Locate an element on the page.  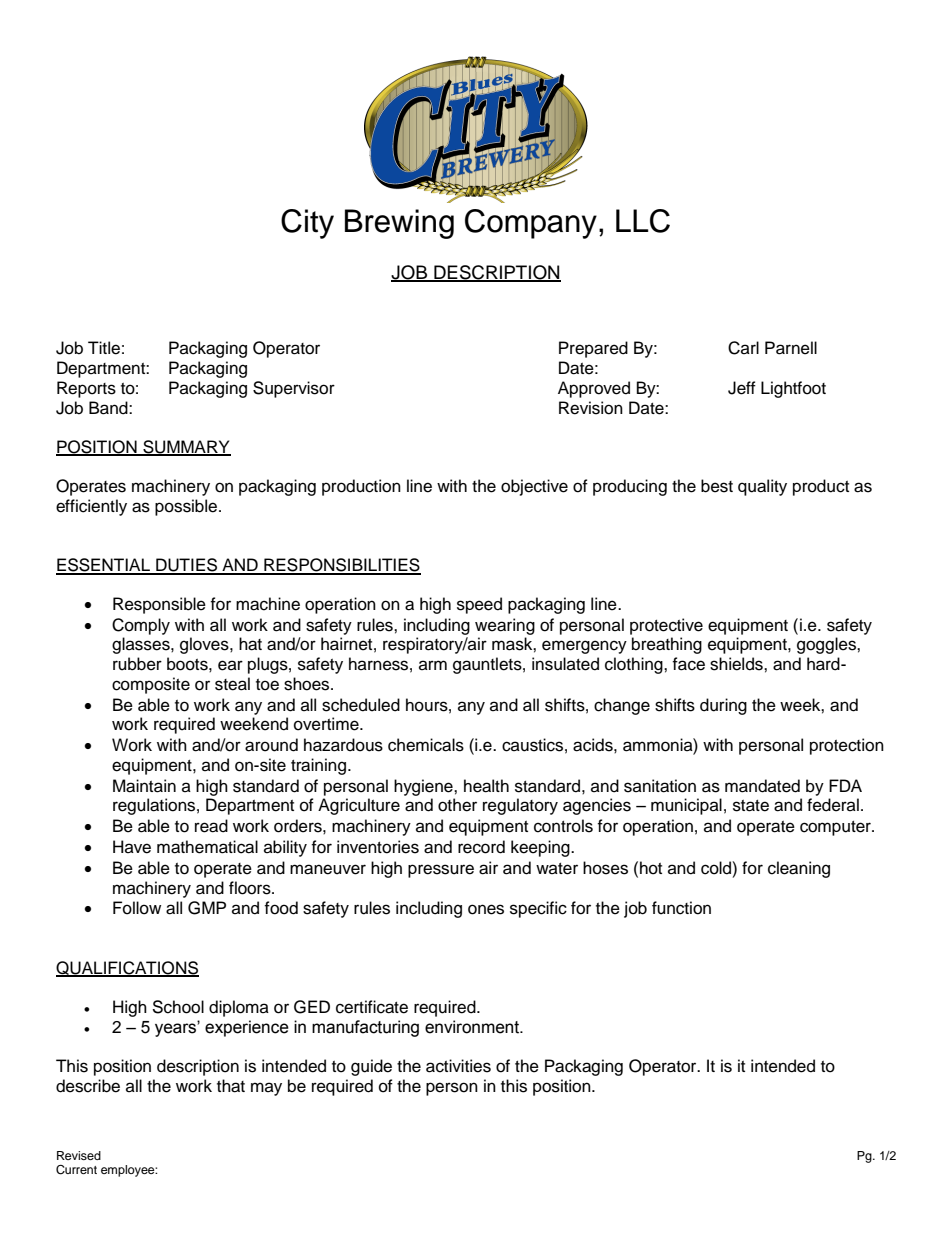
Revised is located at coordinates (79, 1155).
